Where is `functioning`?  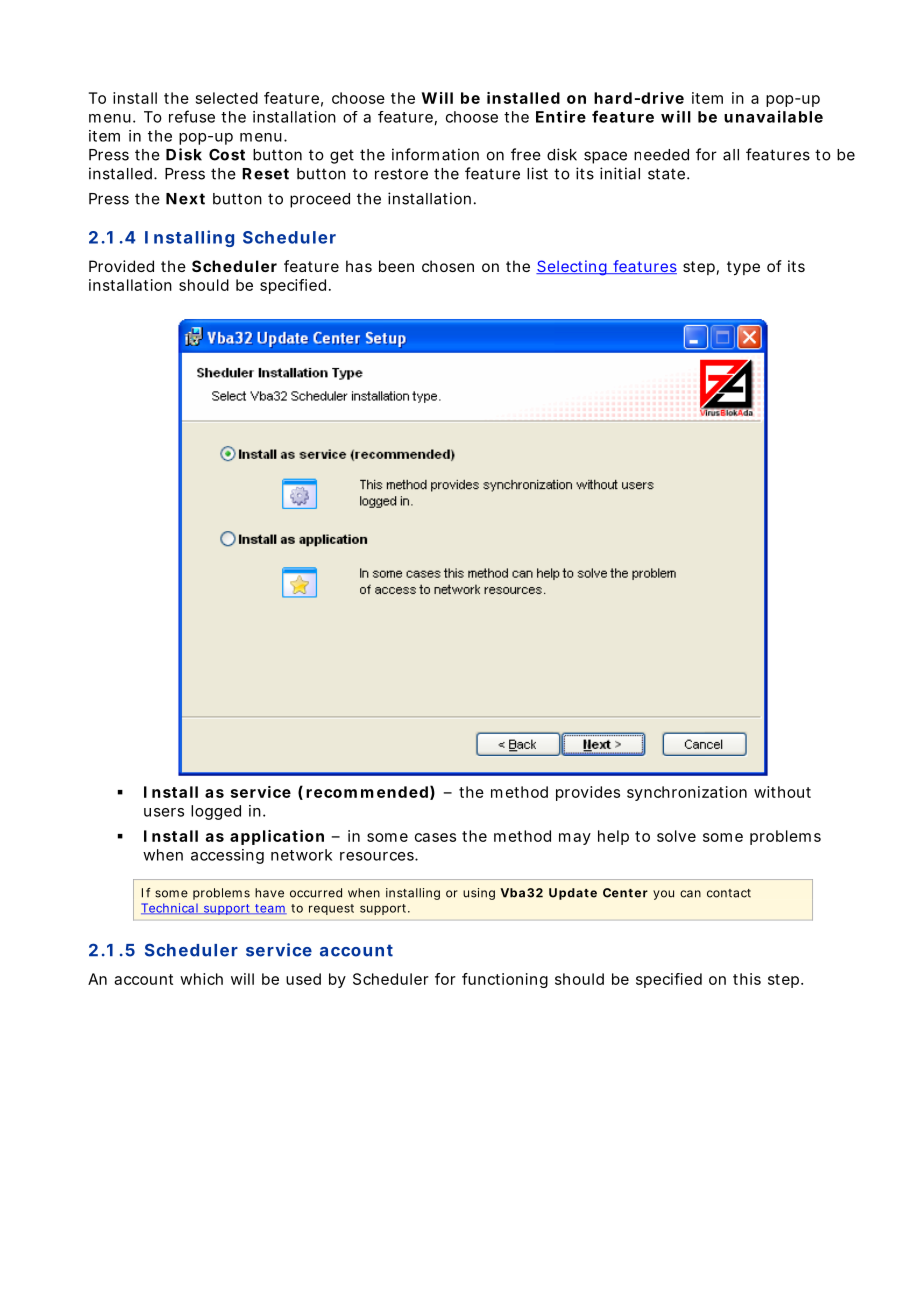
functioning is located at coordinates (505, 980).
